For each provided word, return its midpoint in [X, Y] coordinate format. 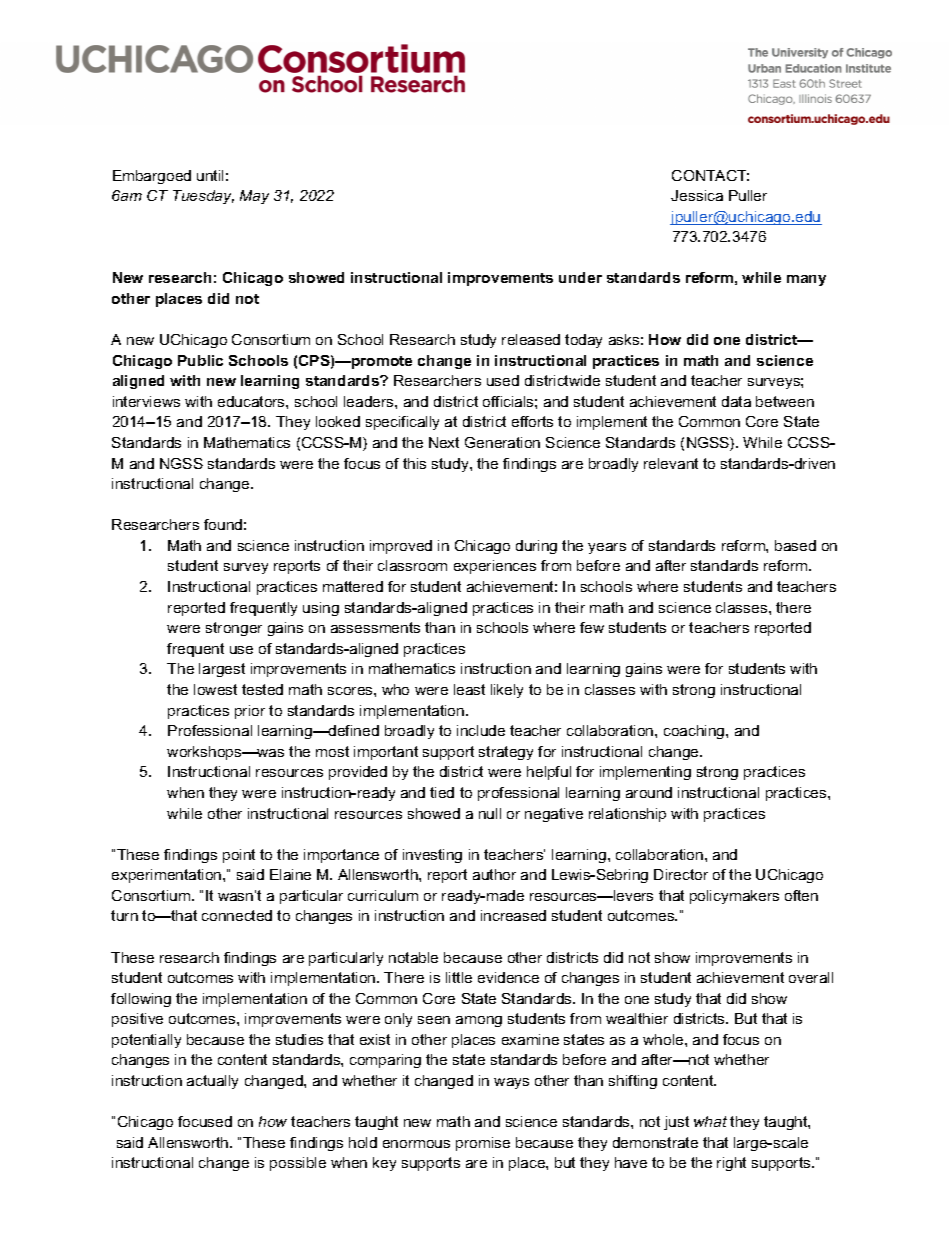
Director [681, 874]
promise [483, 1144]
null [490, 813]
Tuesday [203, 197]
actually [212, 1082]
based [795, 545]
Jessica [697, 195]
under [580, 277]
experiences [495, 567]
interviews [146, 401]
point [239, 856]
